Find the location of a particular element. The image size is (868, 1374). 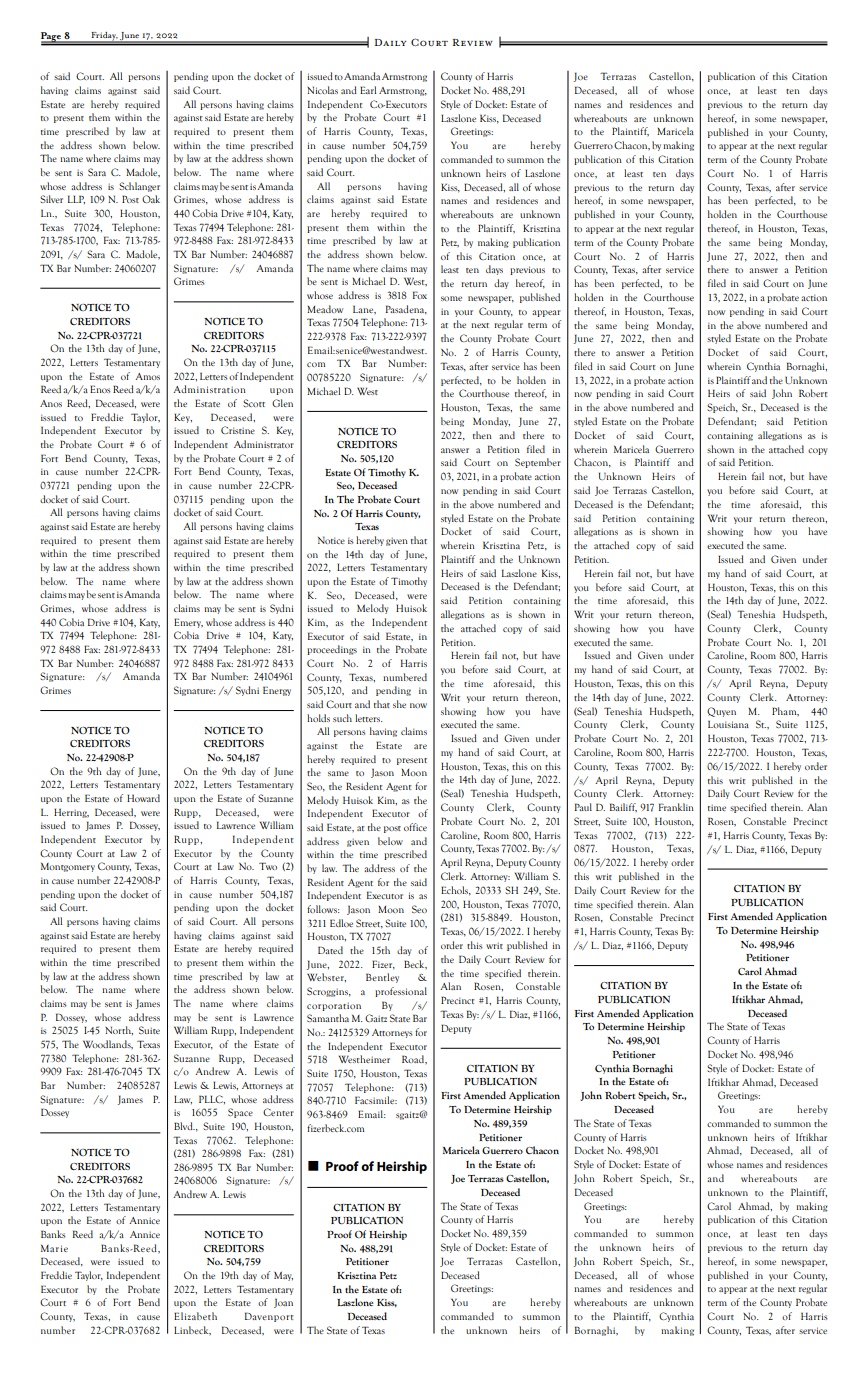

Bentley is located at coordinates (382, 978).
